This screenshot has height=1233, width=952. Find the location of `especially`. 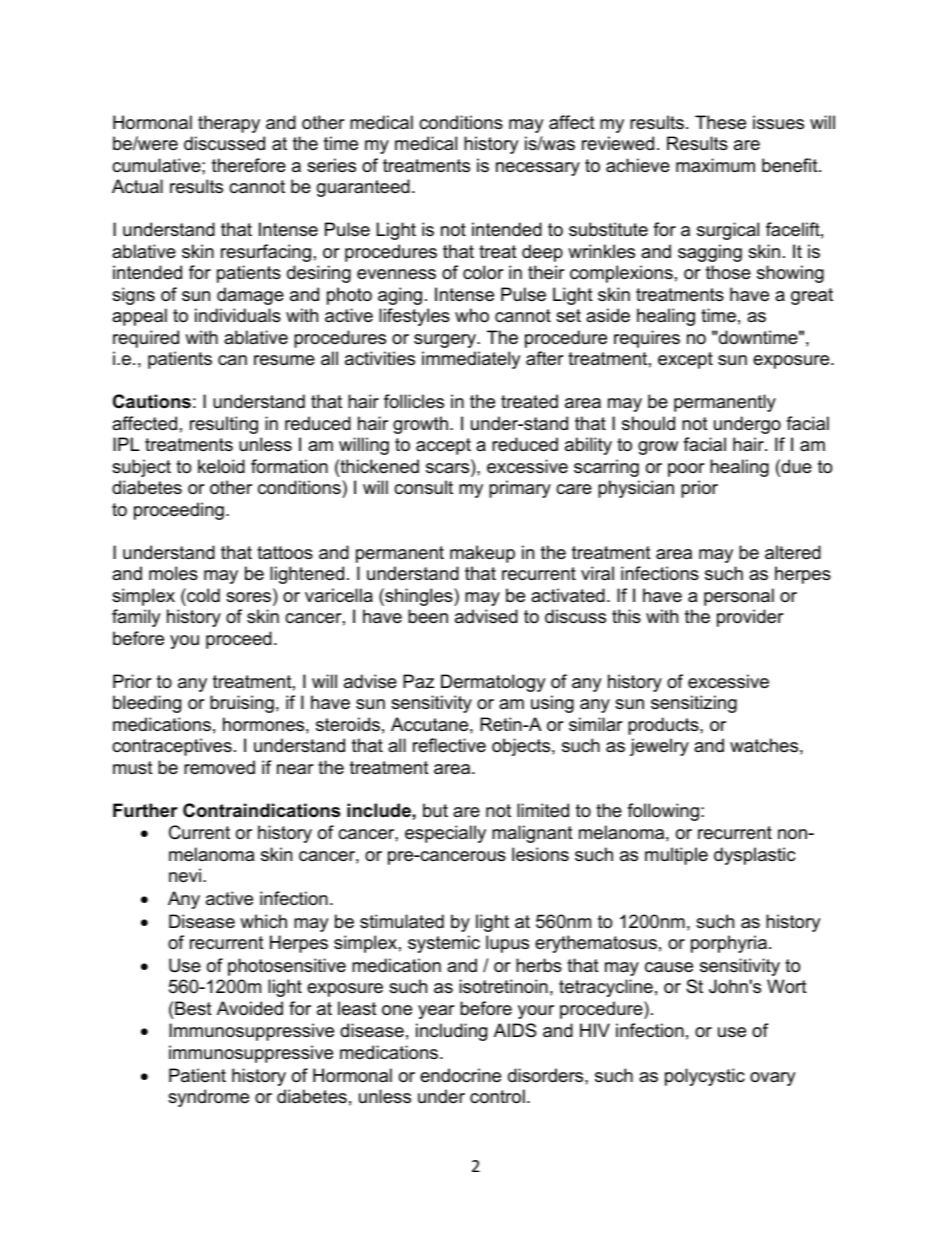

especially is located at coordinates (445, 834).
